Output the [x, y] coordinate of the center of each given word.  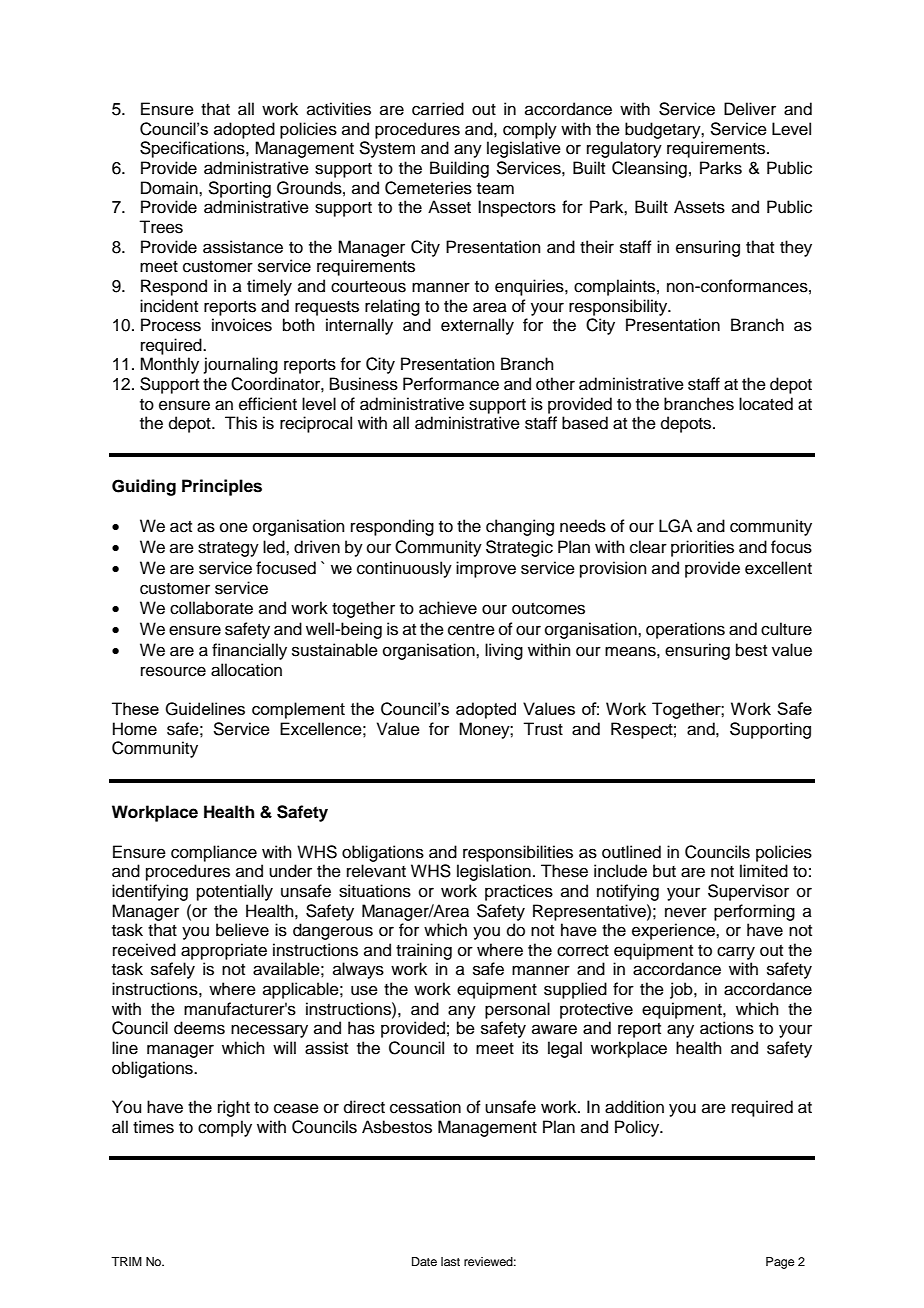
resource [173, 671]
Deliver [750, 109]
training [424, 951]
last [450, 1261]
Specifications [193, 149]
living [504, 651]
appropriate [224, 951]
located [766, 404]
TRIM [126, 1261]
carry [736, 953]
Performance [451, 384]
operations [685, 630]
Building [459, 169]
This [241, 423]
